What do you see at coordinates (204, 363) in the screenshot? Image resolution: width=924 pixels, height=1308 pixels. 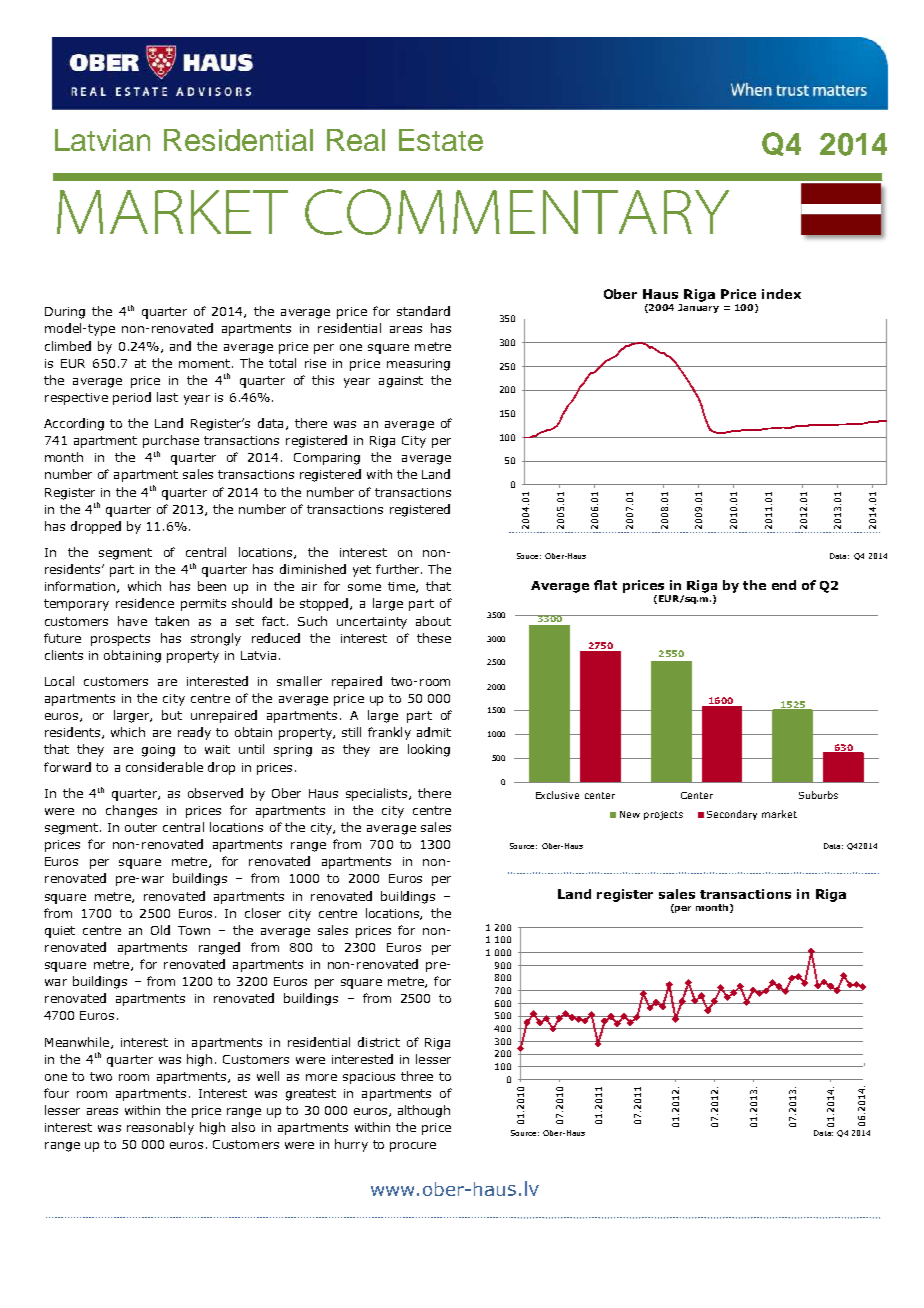 I see `moment` at bounding box center [204, 363].
